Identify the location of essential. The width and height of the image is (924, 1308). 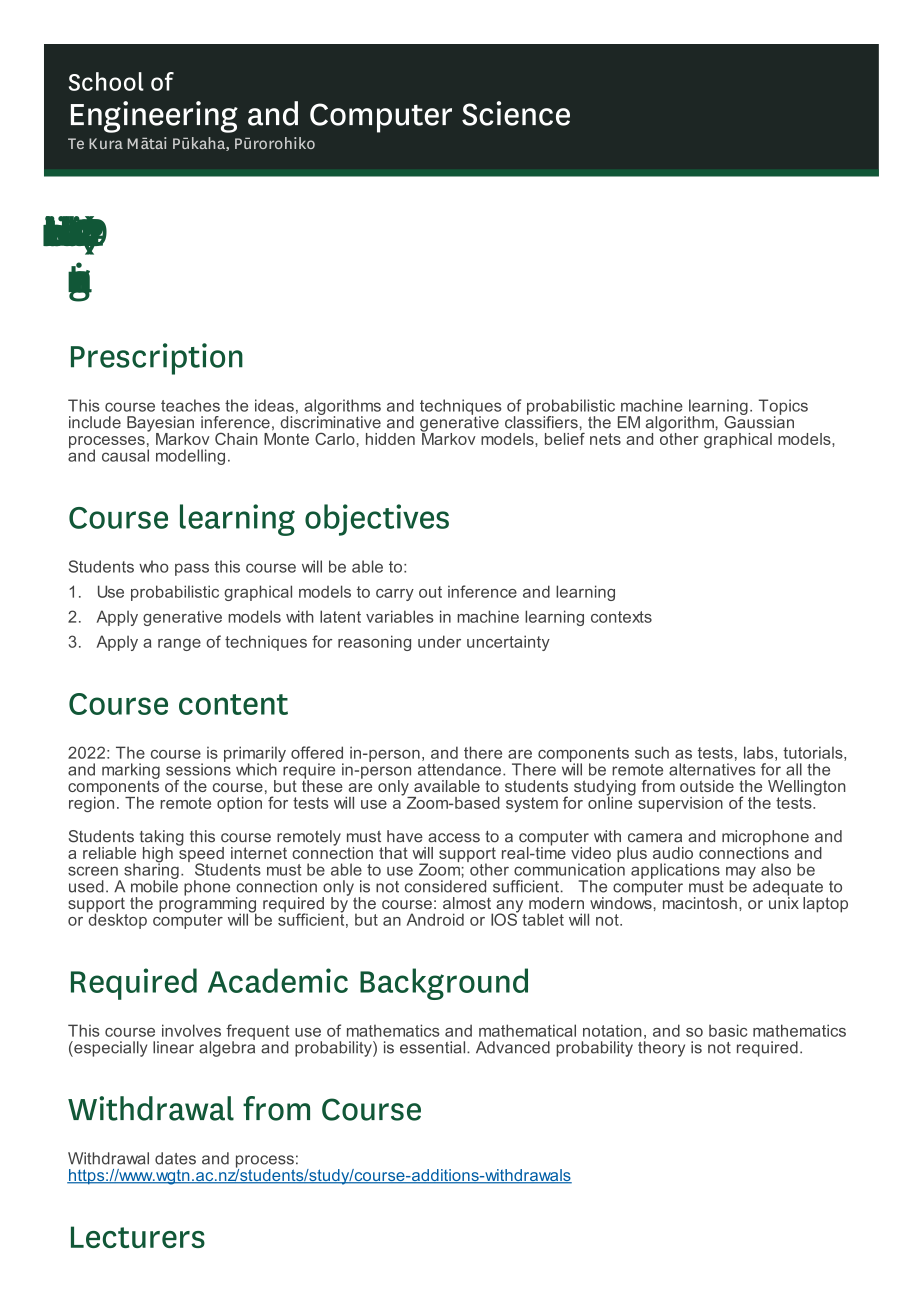
(434, 1047).
